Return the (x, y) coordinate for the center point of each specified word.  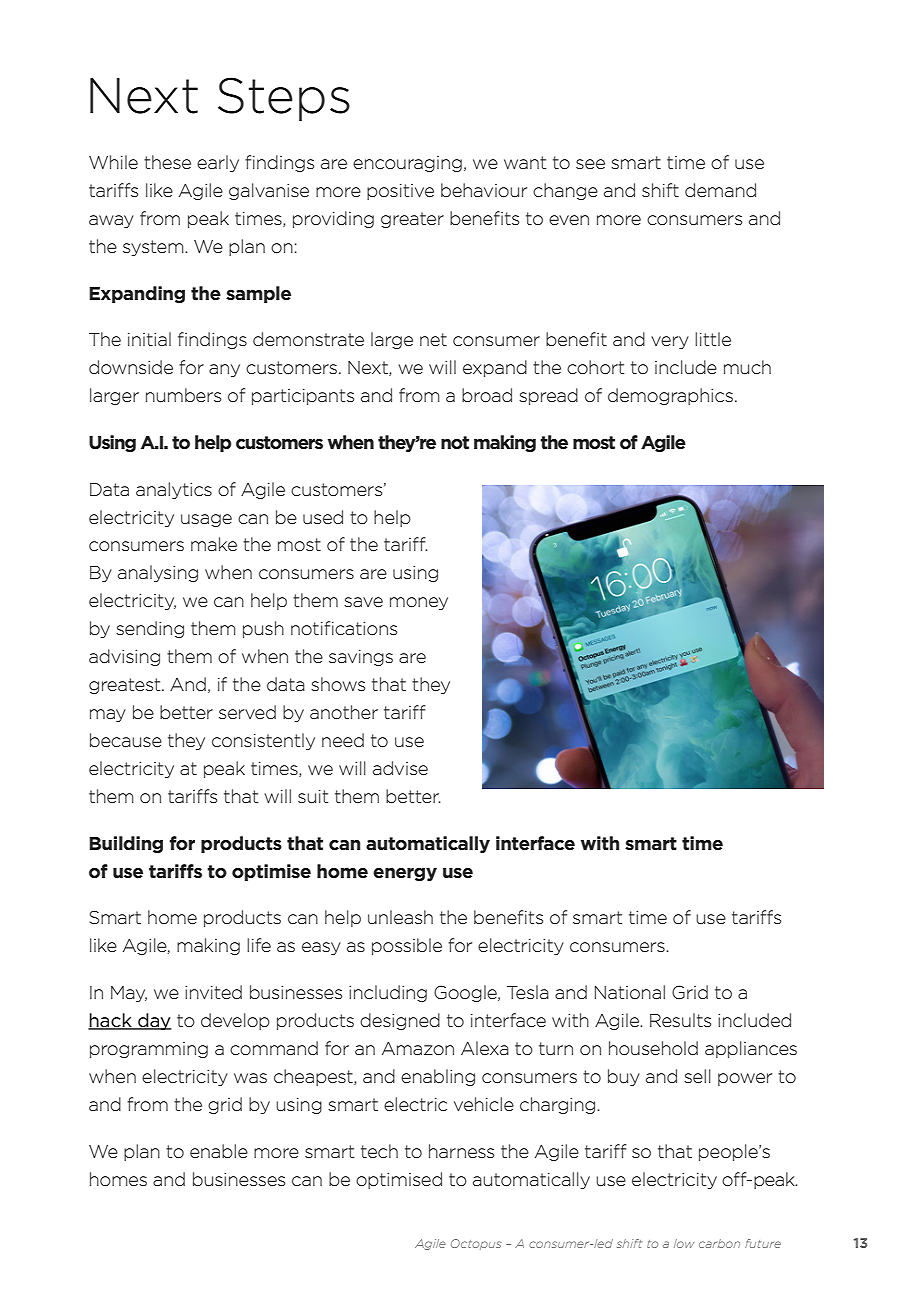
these (167, 162)
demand (720, 190)
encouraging (407, 164)
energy (405, 874)
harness (461, 1151)
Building (126, 844)
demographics (670, 396)
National (630, 992)
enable (219, 1151)
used (323, 517)
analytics (174, 490)
